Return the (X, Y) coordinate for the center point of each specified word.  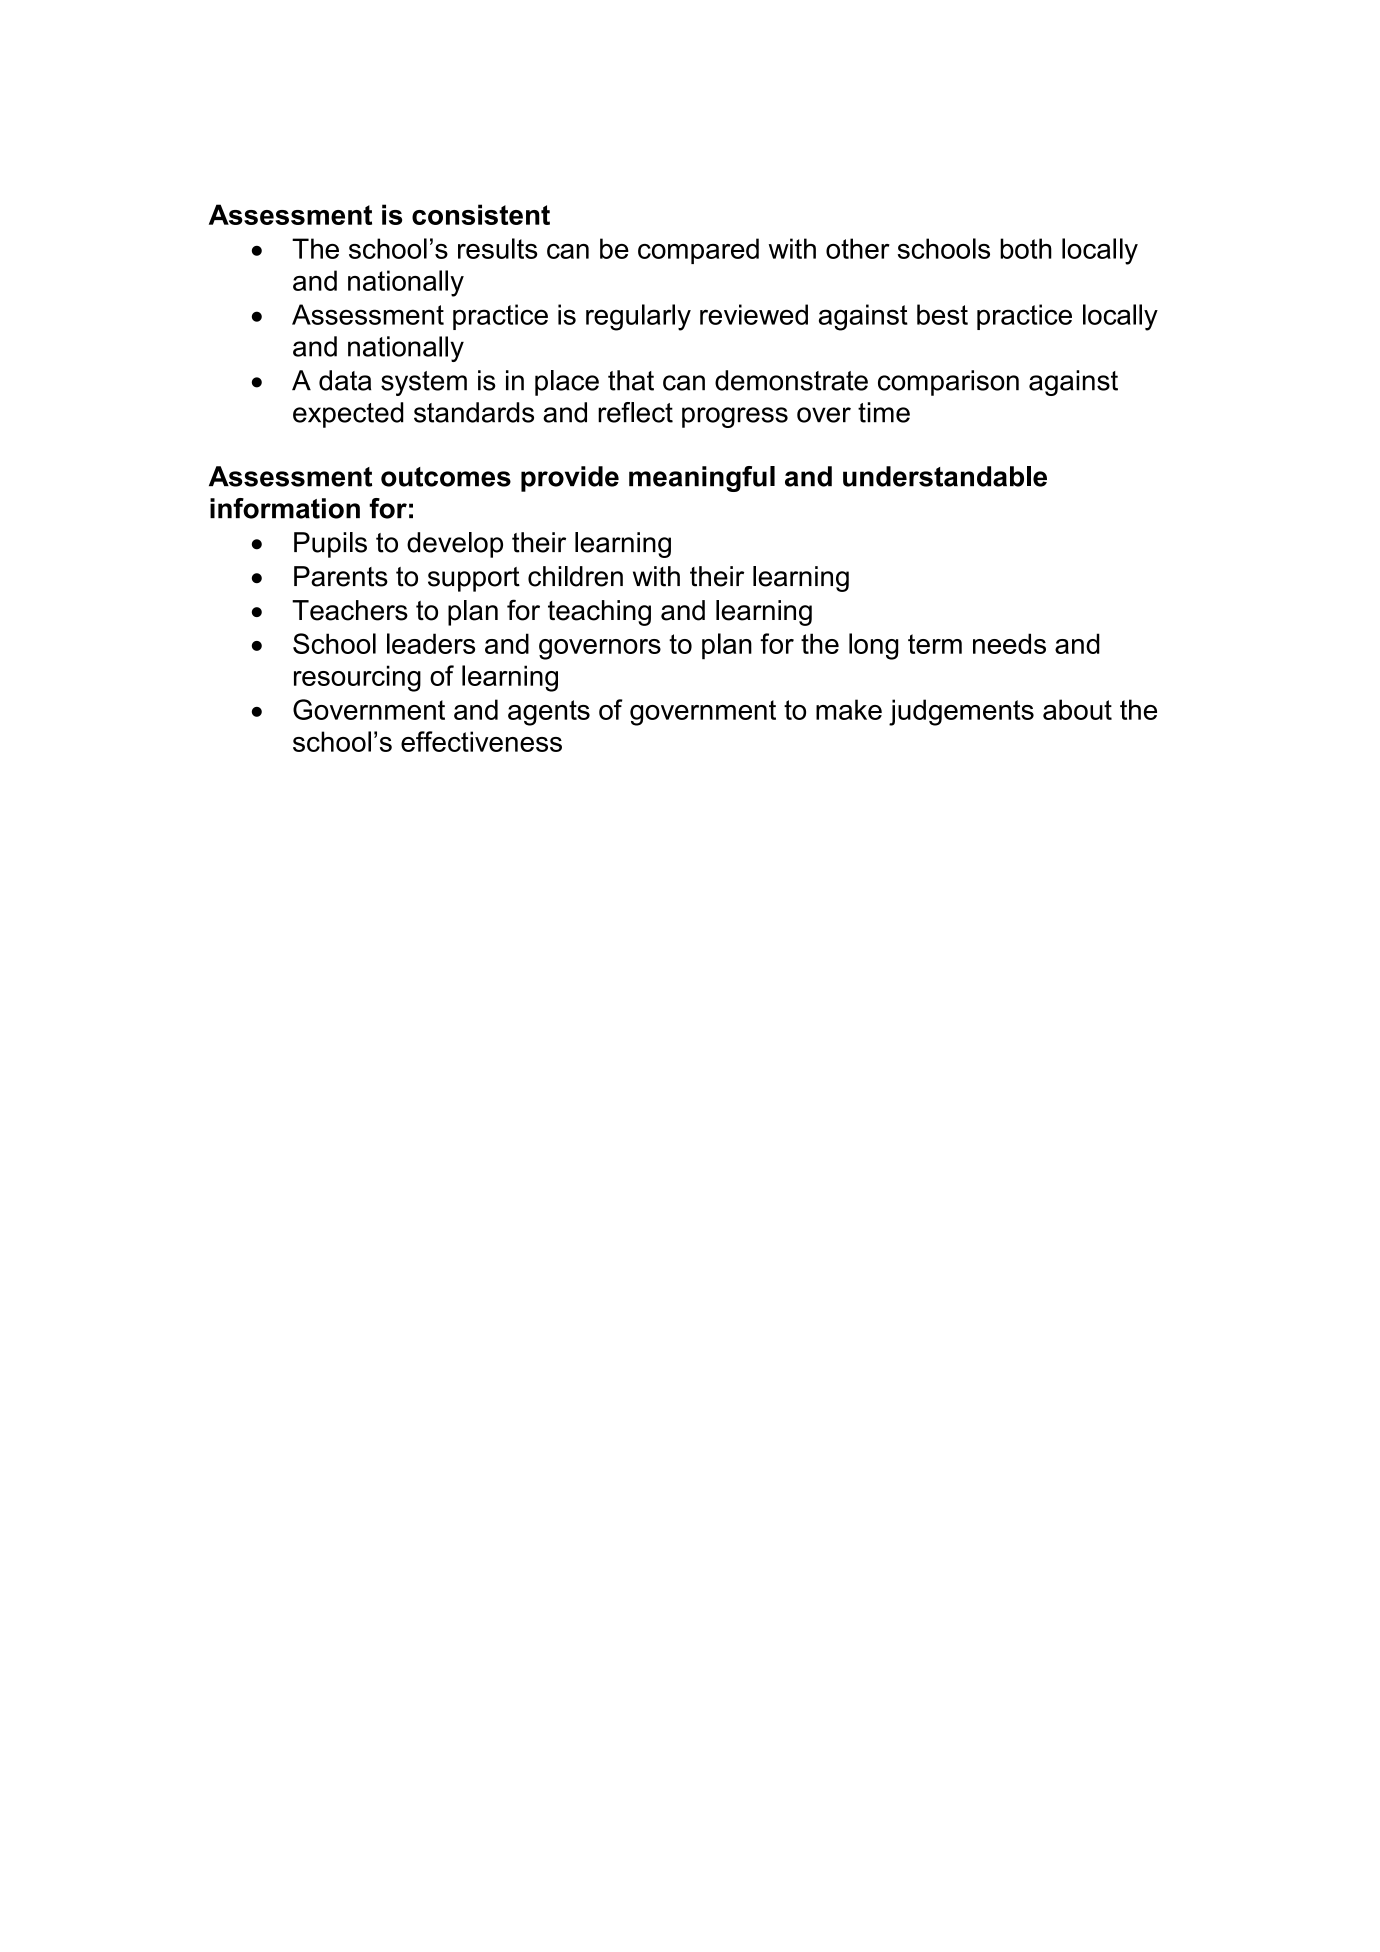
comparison (948, 383)
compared (698, 251)
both (1026, 248)
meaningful (702, 479)
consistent (481, 214)
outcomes (446, 477)
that (631, 380)
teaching (599, 613)
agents (549, 713)
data (345, 380)
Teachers (350, 610)
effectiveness (481, 741)
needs (1009, 643)
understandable (945, 476)
